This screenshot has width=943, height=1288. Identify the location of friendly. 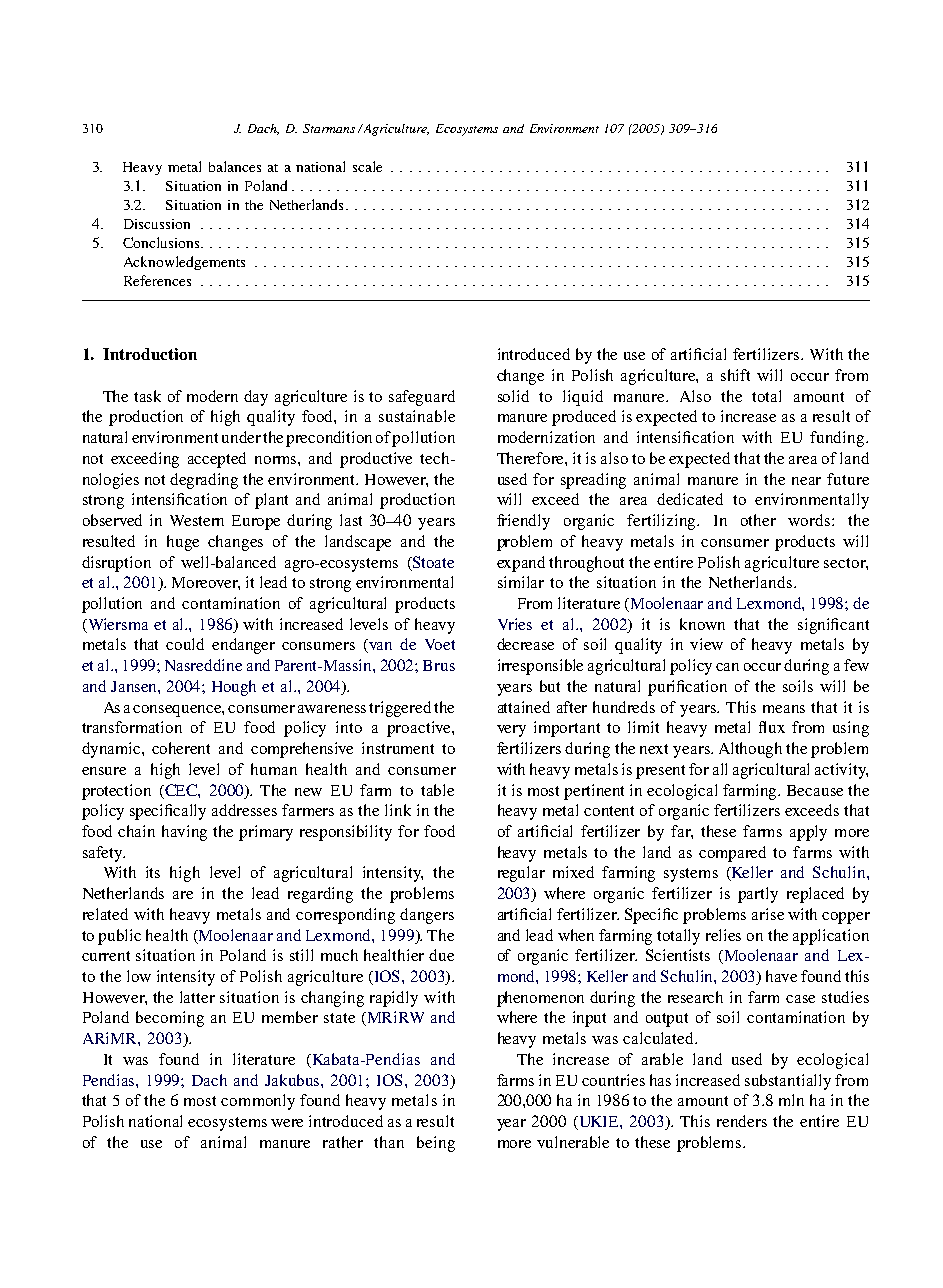
(523, 522).
